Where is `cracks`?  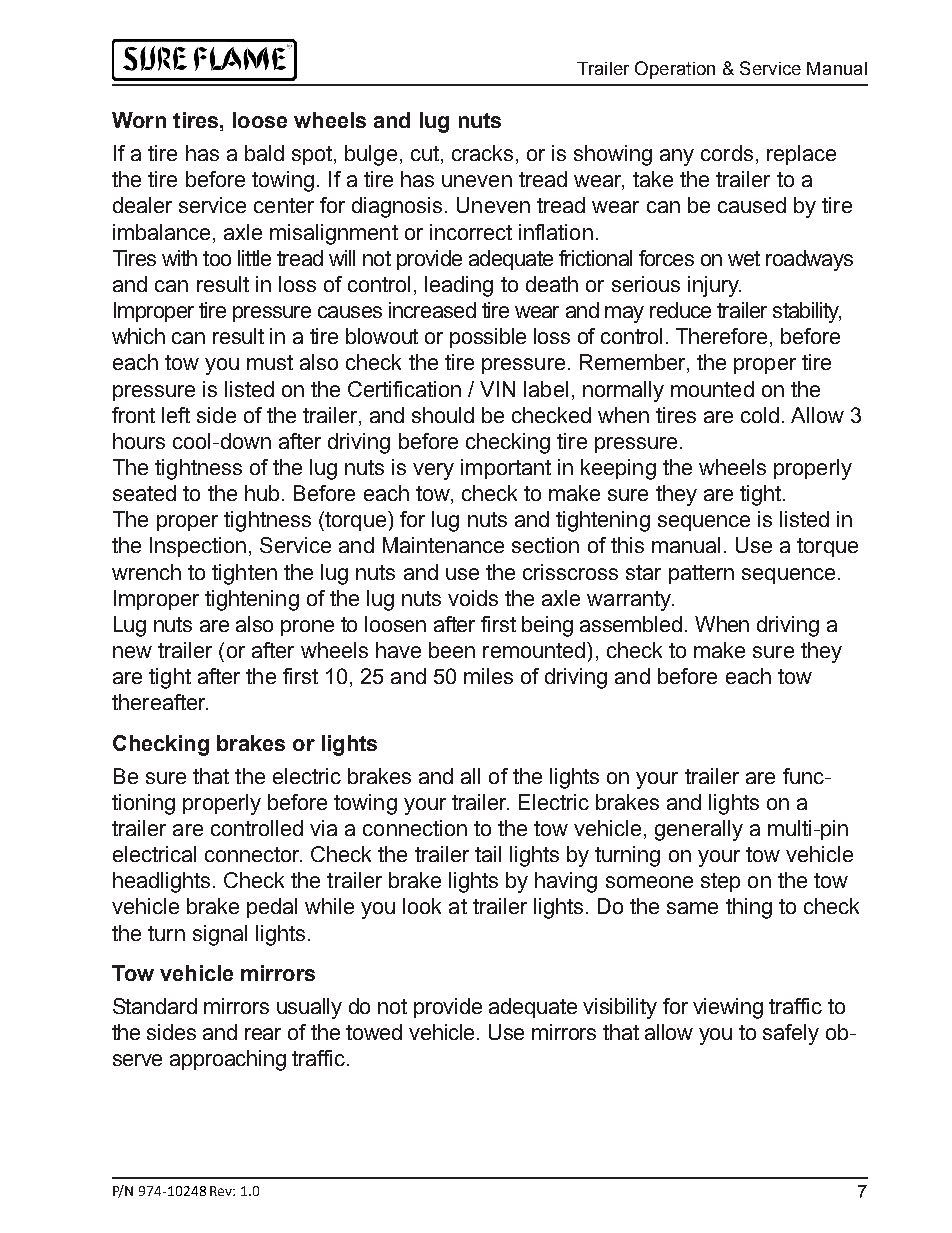
cracks is located at coordinates (482, 153).
